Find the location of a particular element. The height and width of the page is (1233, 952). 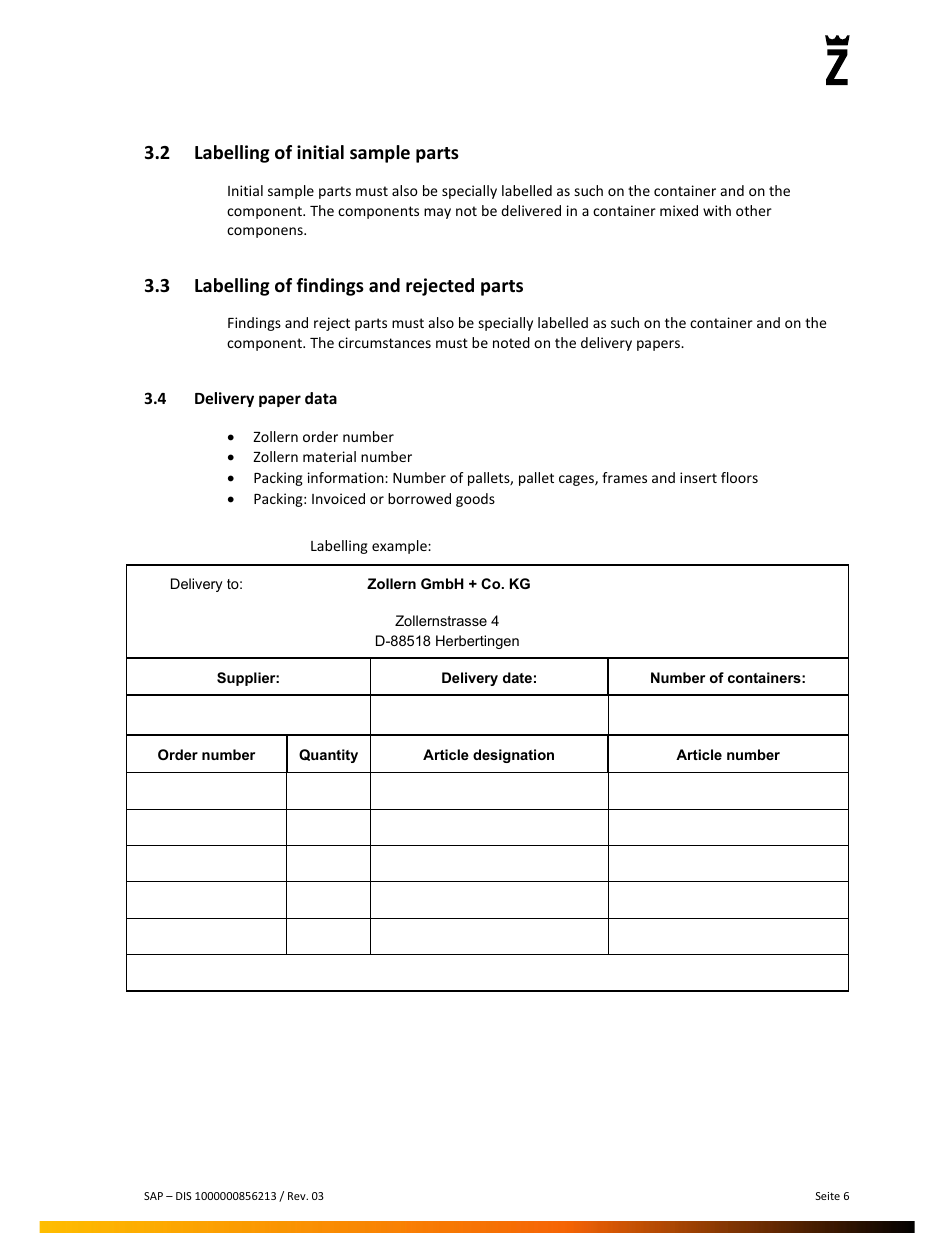

other is located at coordinates (754, 210).
